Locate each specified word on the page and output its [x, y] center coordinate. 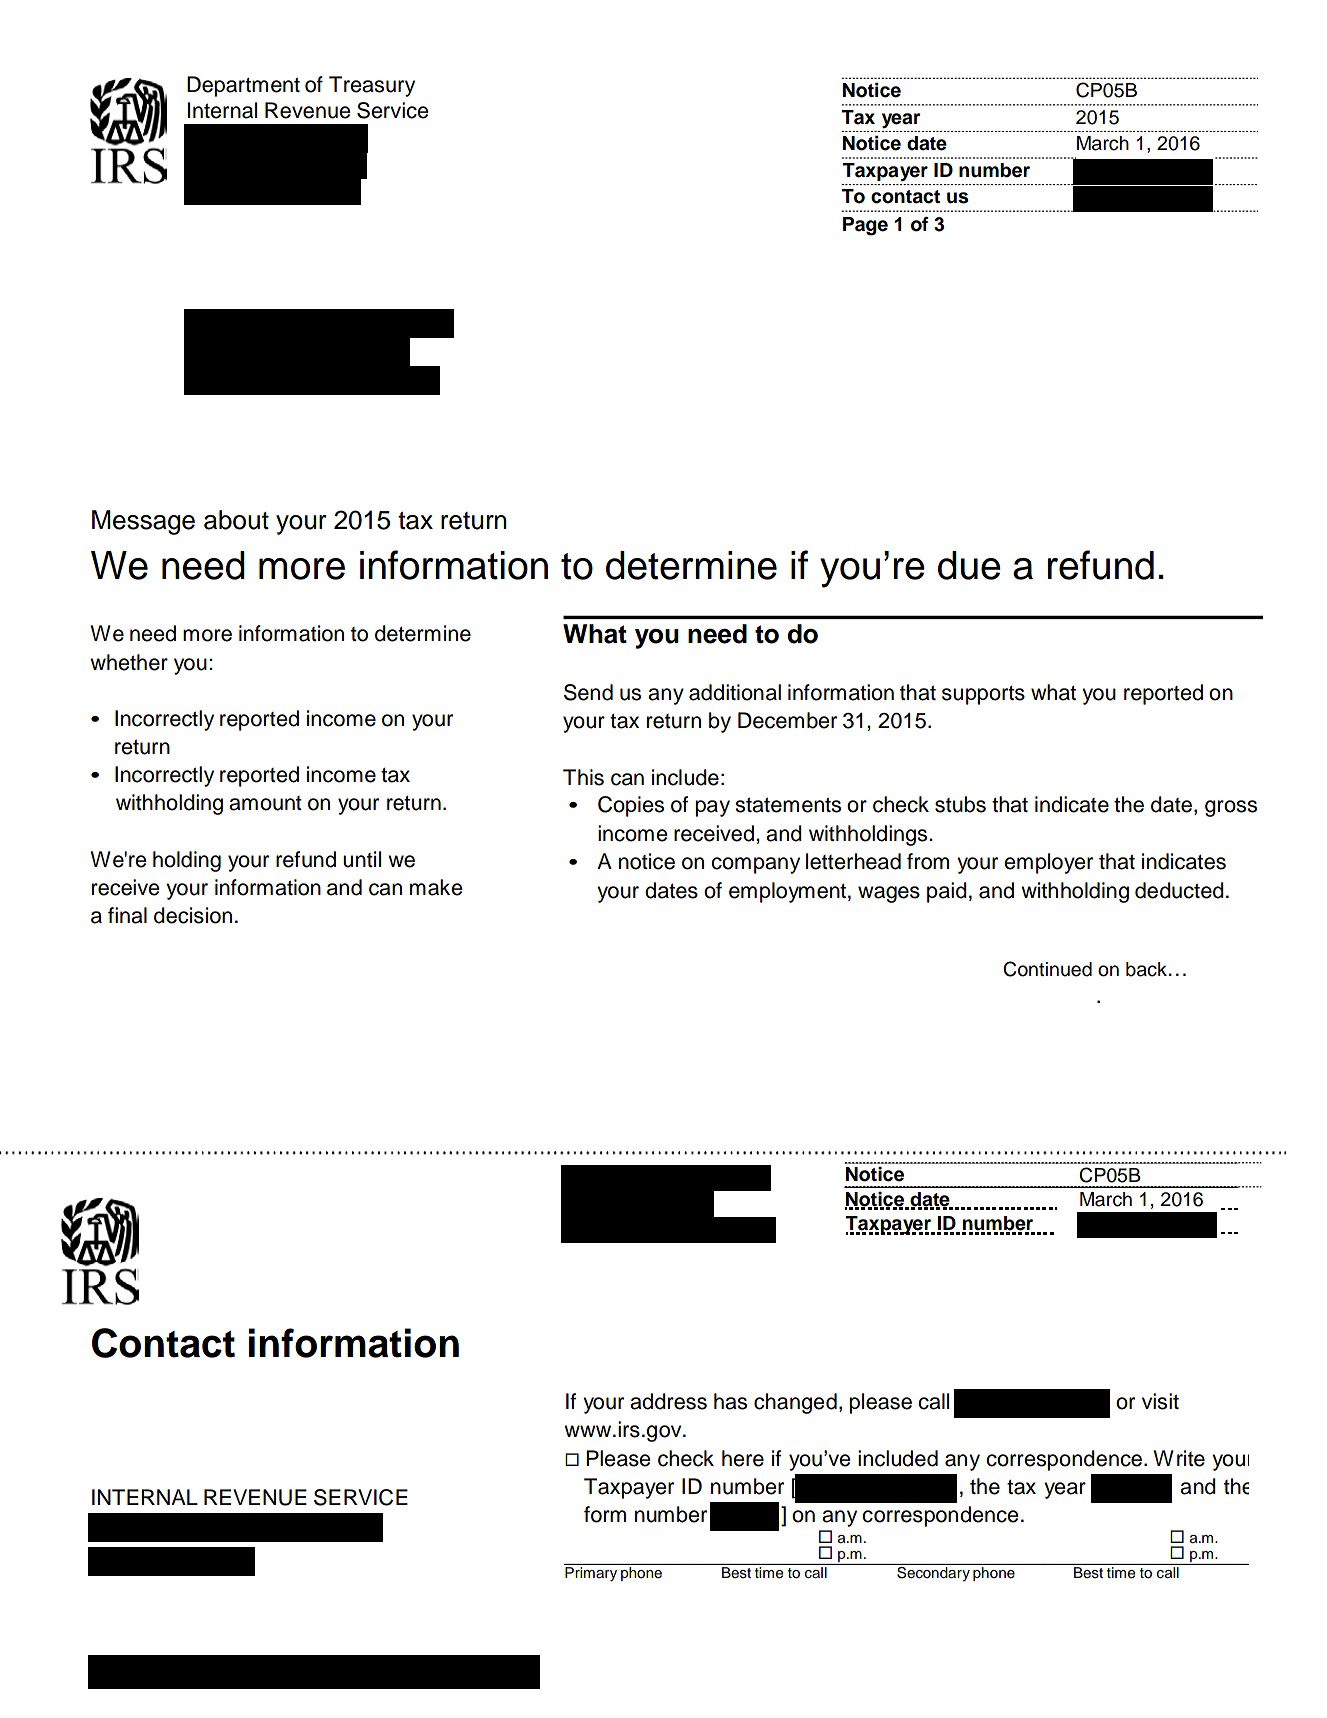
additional [735, 692]
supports [983, 695]
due [969, 565]
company [755, 865]
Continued [1047, 969]
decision [193, 915]
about [236, 520]
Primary [591, 1574]
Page [865, 226]
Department [243, 86]
